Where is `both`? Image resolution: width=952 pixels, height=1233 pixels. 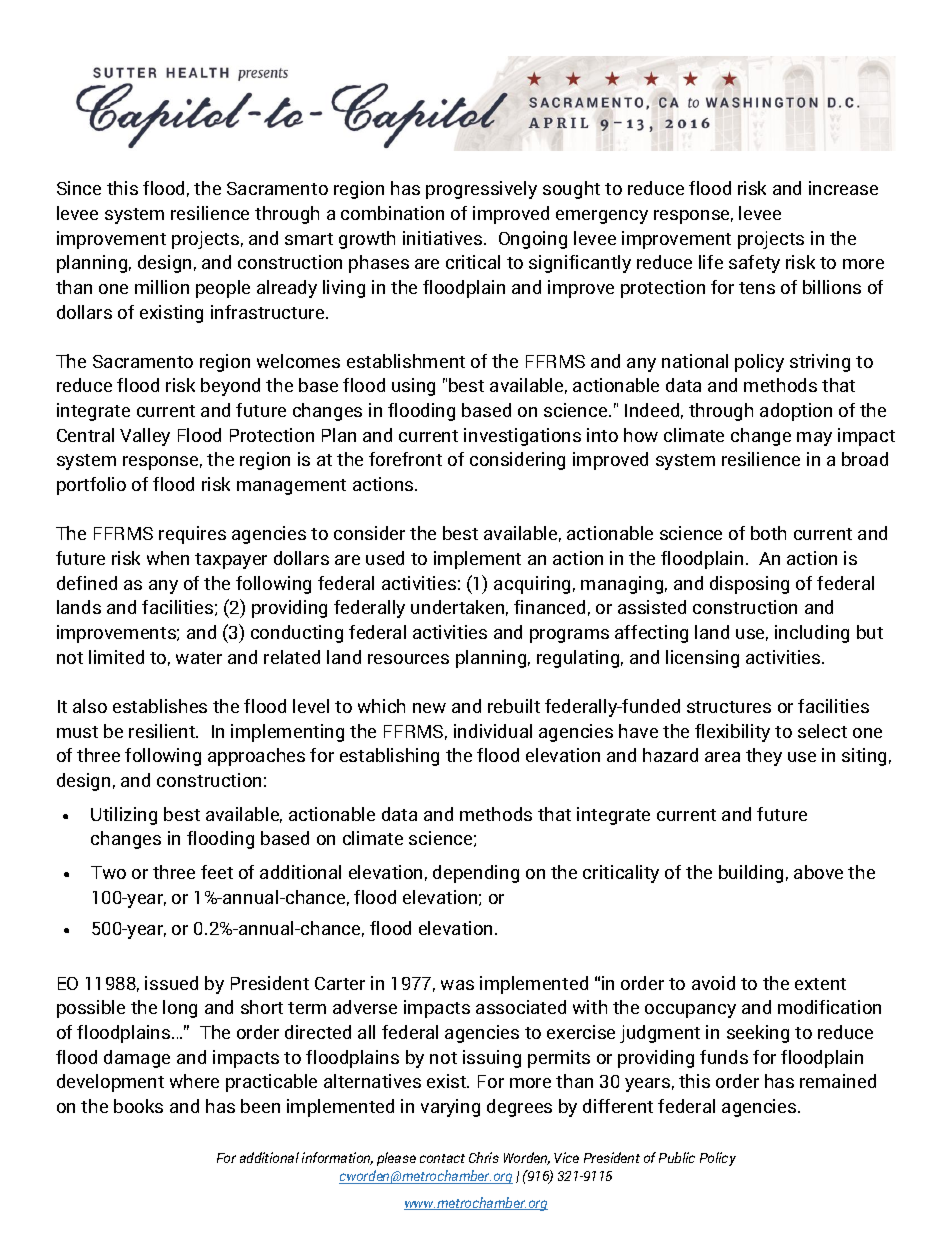 both is located at coordinates (768, 533).
